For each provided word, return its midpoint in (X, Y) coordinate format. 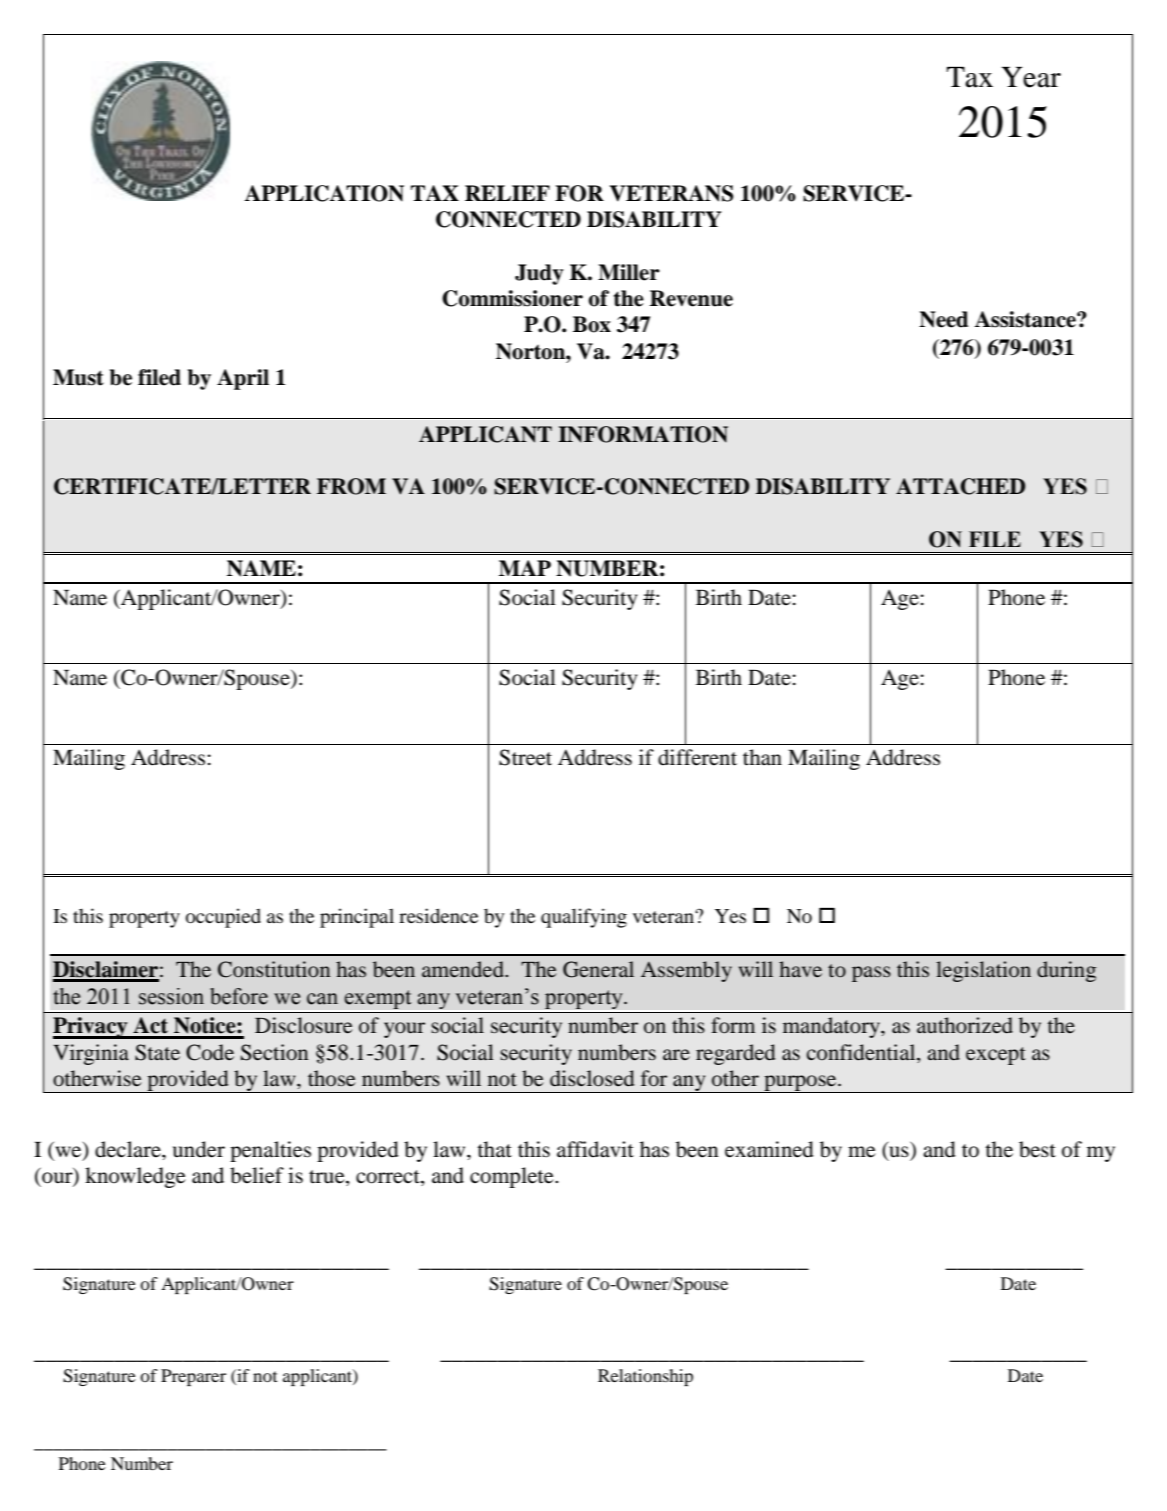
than (762, 757)
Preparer (193, 1377)
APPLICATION (324, 193)
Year (1031, 77)
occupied (223, 918)
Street (525, 757)
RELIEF (507, 193)
